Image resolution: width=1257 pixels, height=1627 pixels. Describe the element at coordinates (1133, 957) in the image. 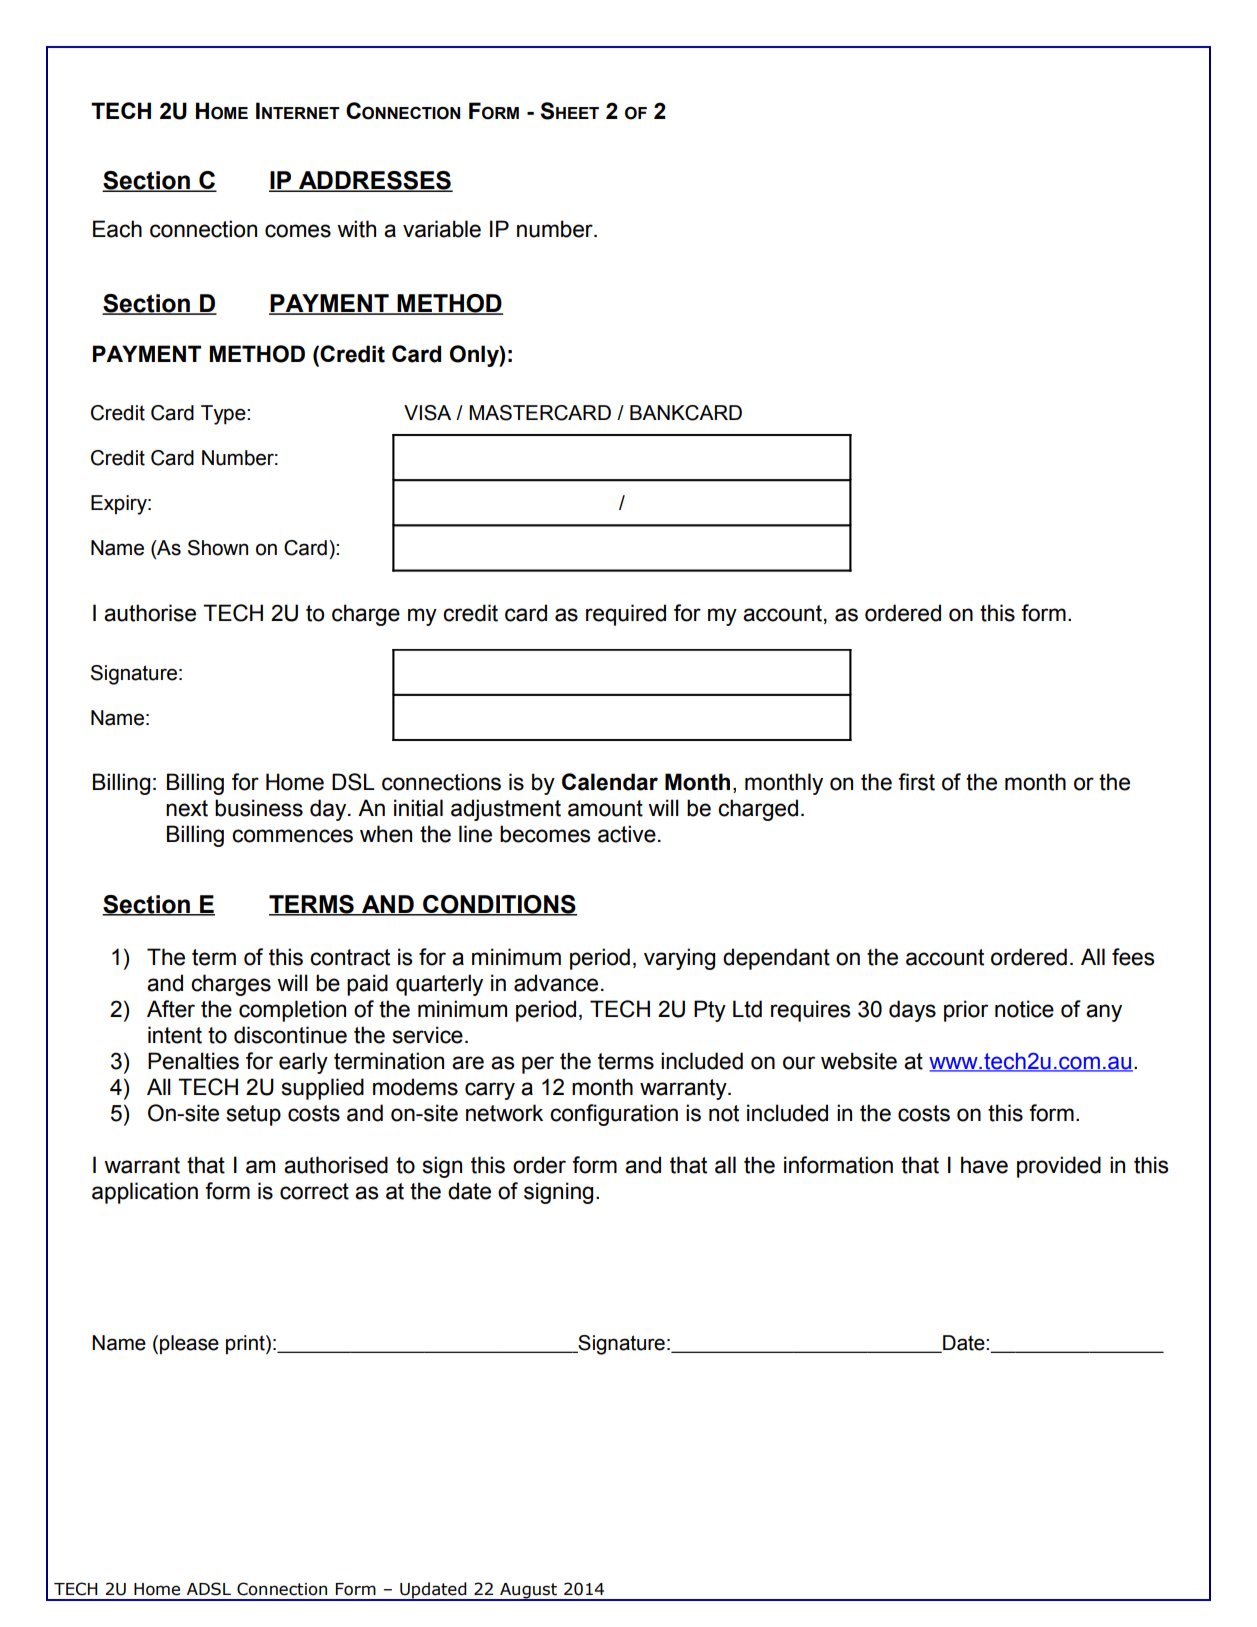

I see `fees` at that location.
